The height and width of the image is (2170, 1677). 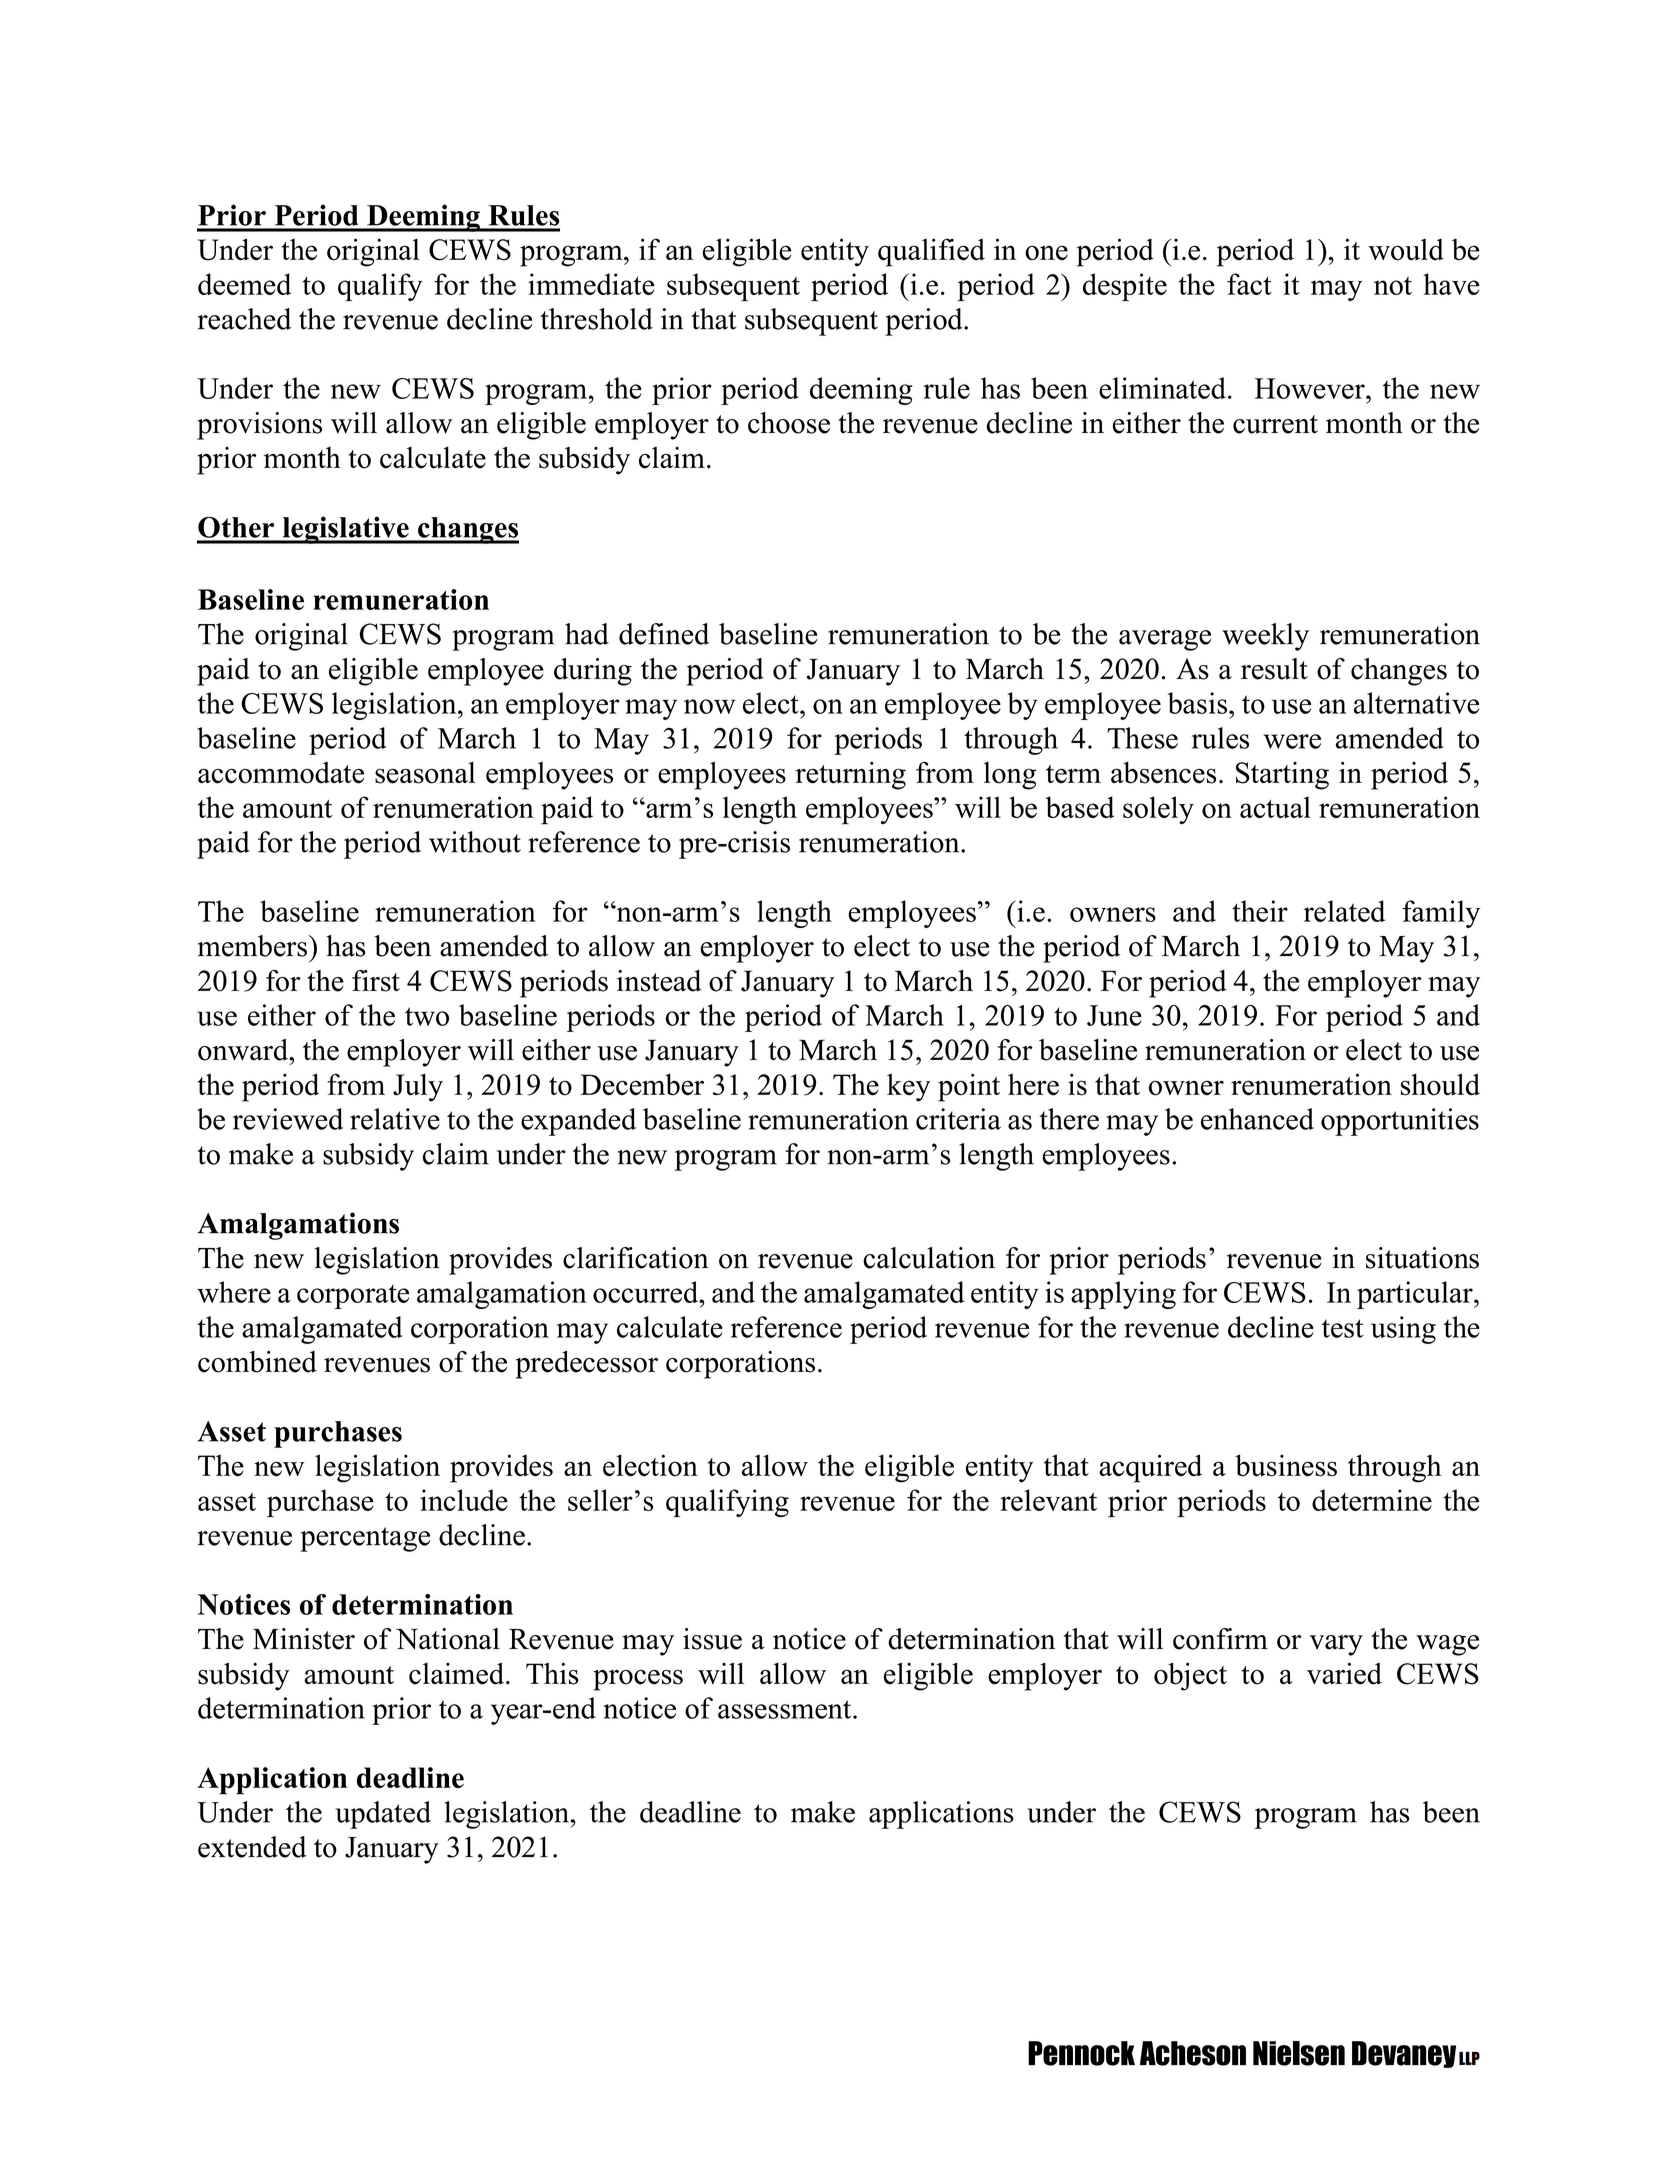 I want to click on issue, so click(x=712, y=1639).
